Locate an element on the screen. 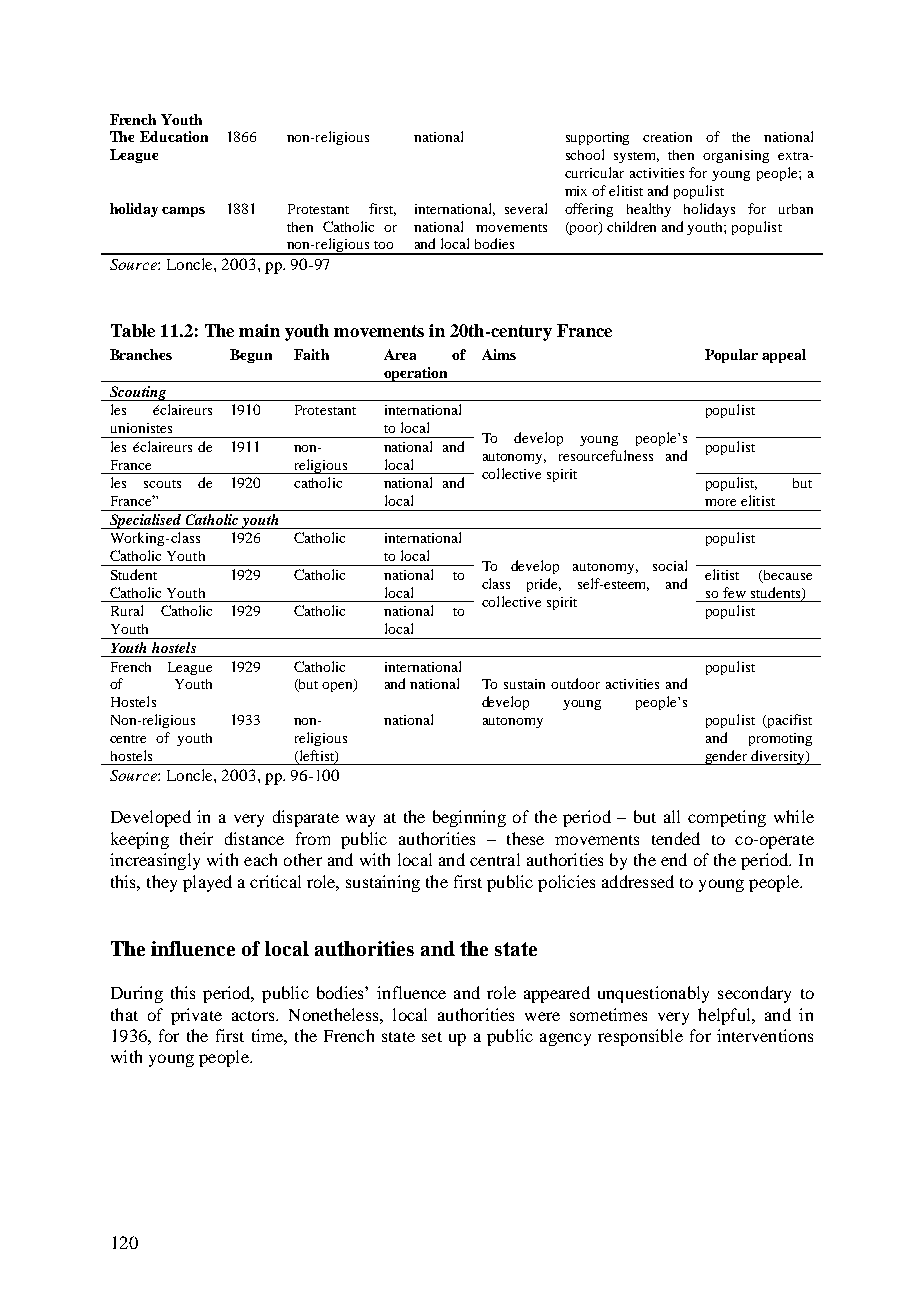 The image size is (924, 1308). few is located at coordinates (734, 592).
